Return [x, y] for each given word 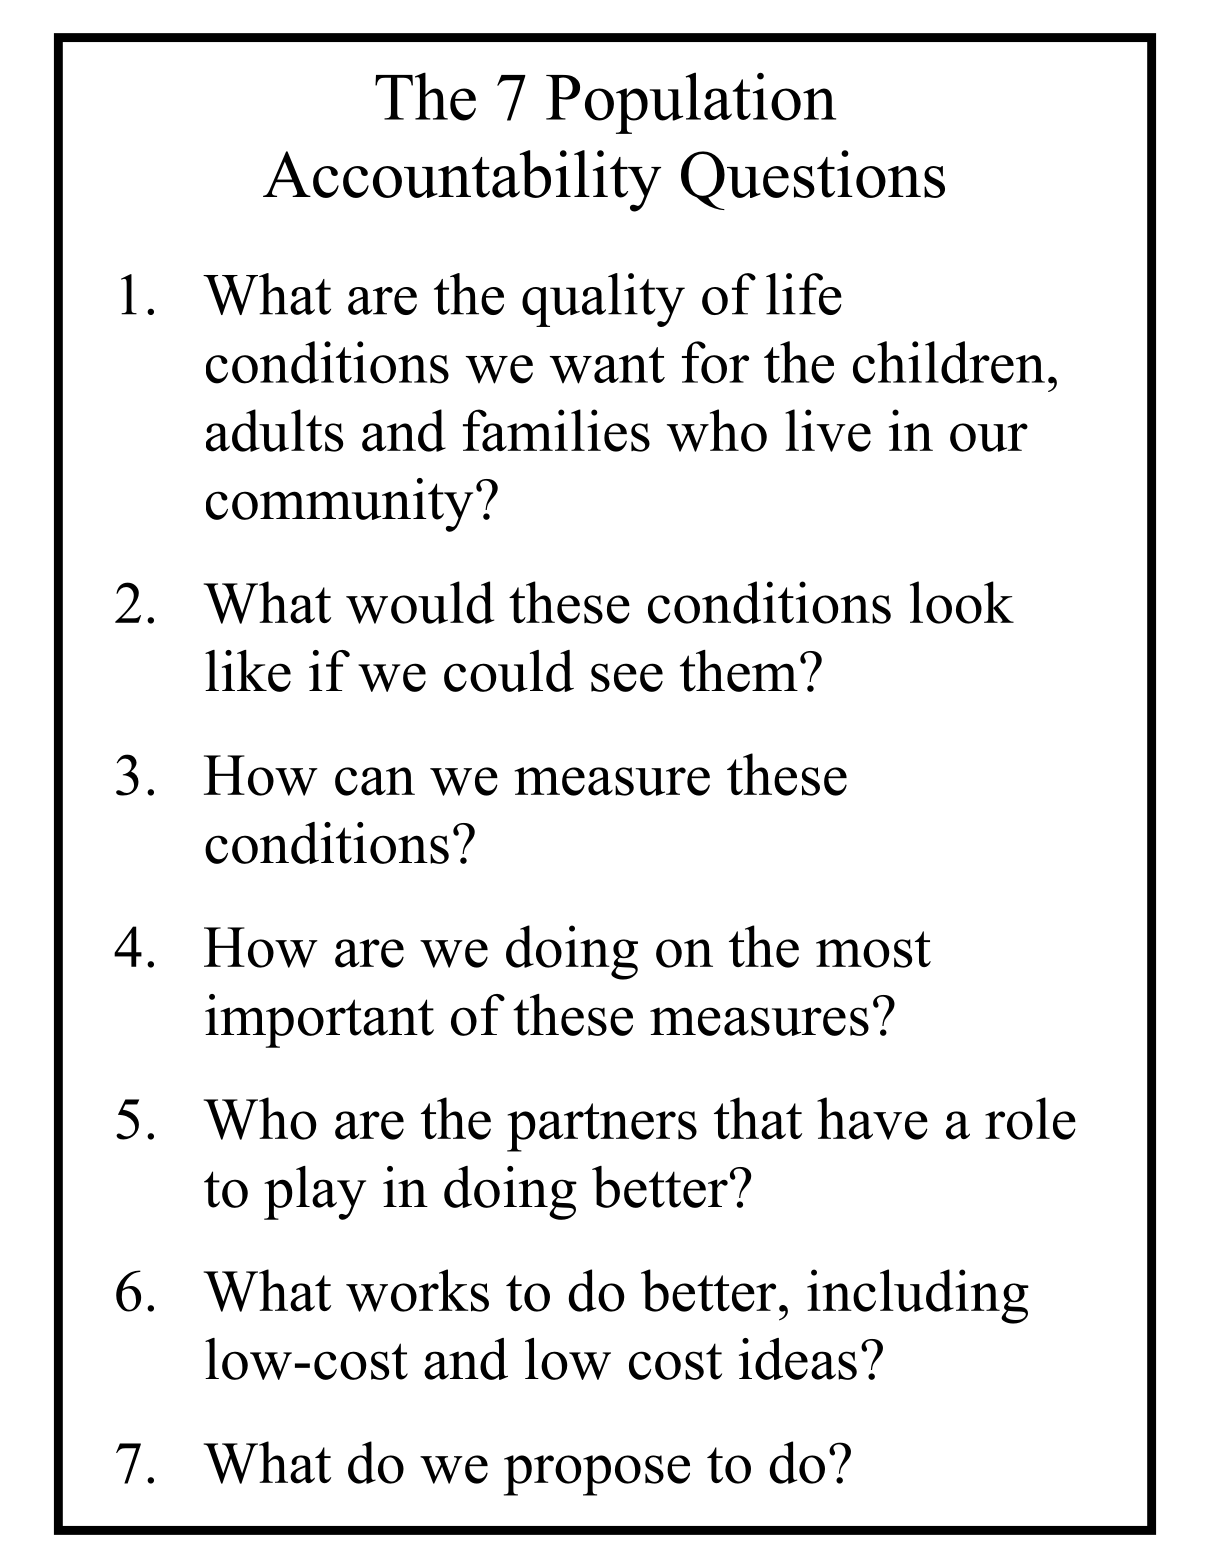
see [627, 677]
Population [691, 103]
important [319, 1021]
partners [602, 1127]
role [1030, 1118]
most [873, 949]
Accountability [462, 181]
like [248, 671]
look [962, 602]
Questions [813, 180]
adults [275, 430]
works [417, 1290]
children [949, 362]
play [315, 1193]
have [872, 1118]
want [607, 365]
